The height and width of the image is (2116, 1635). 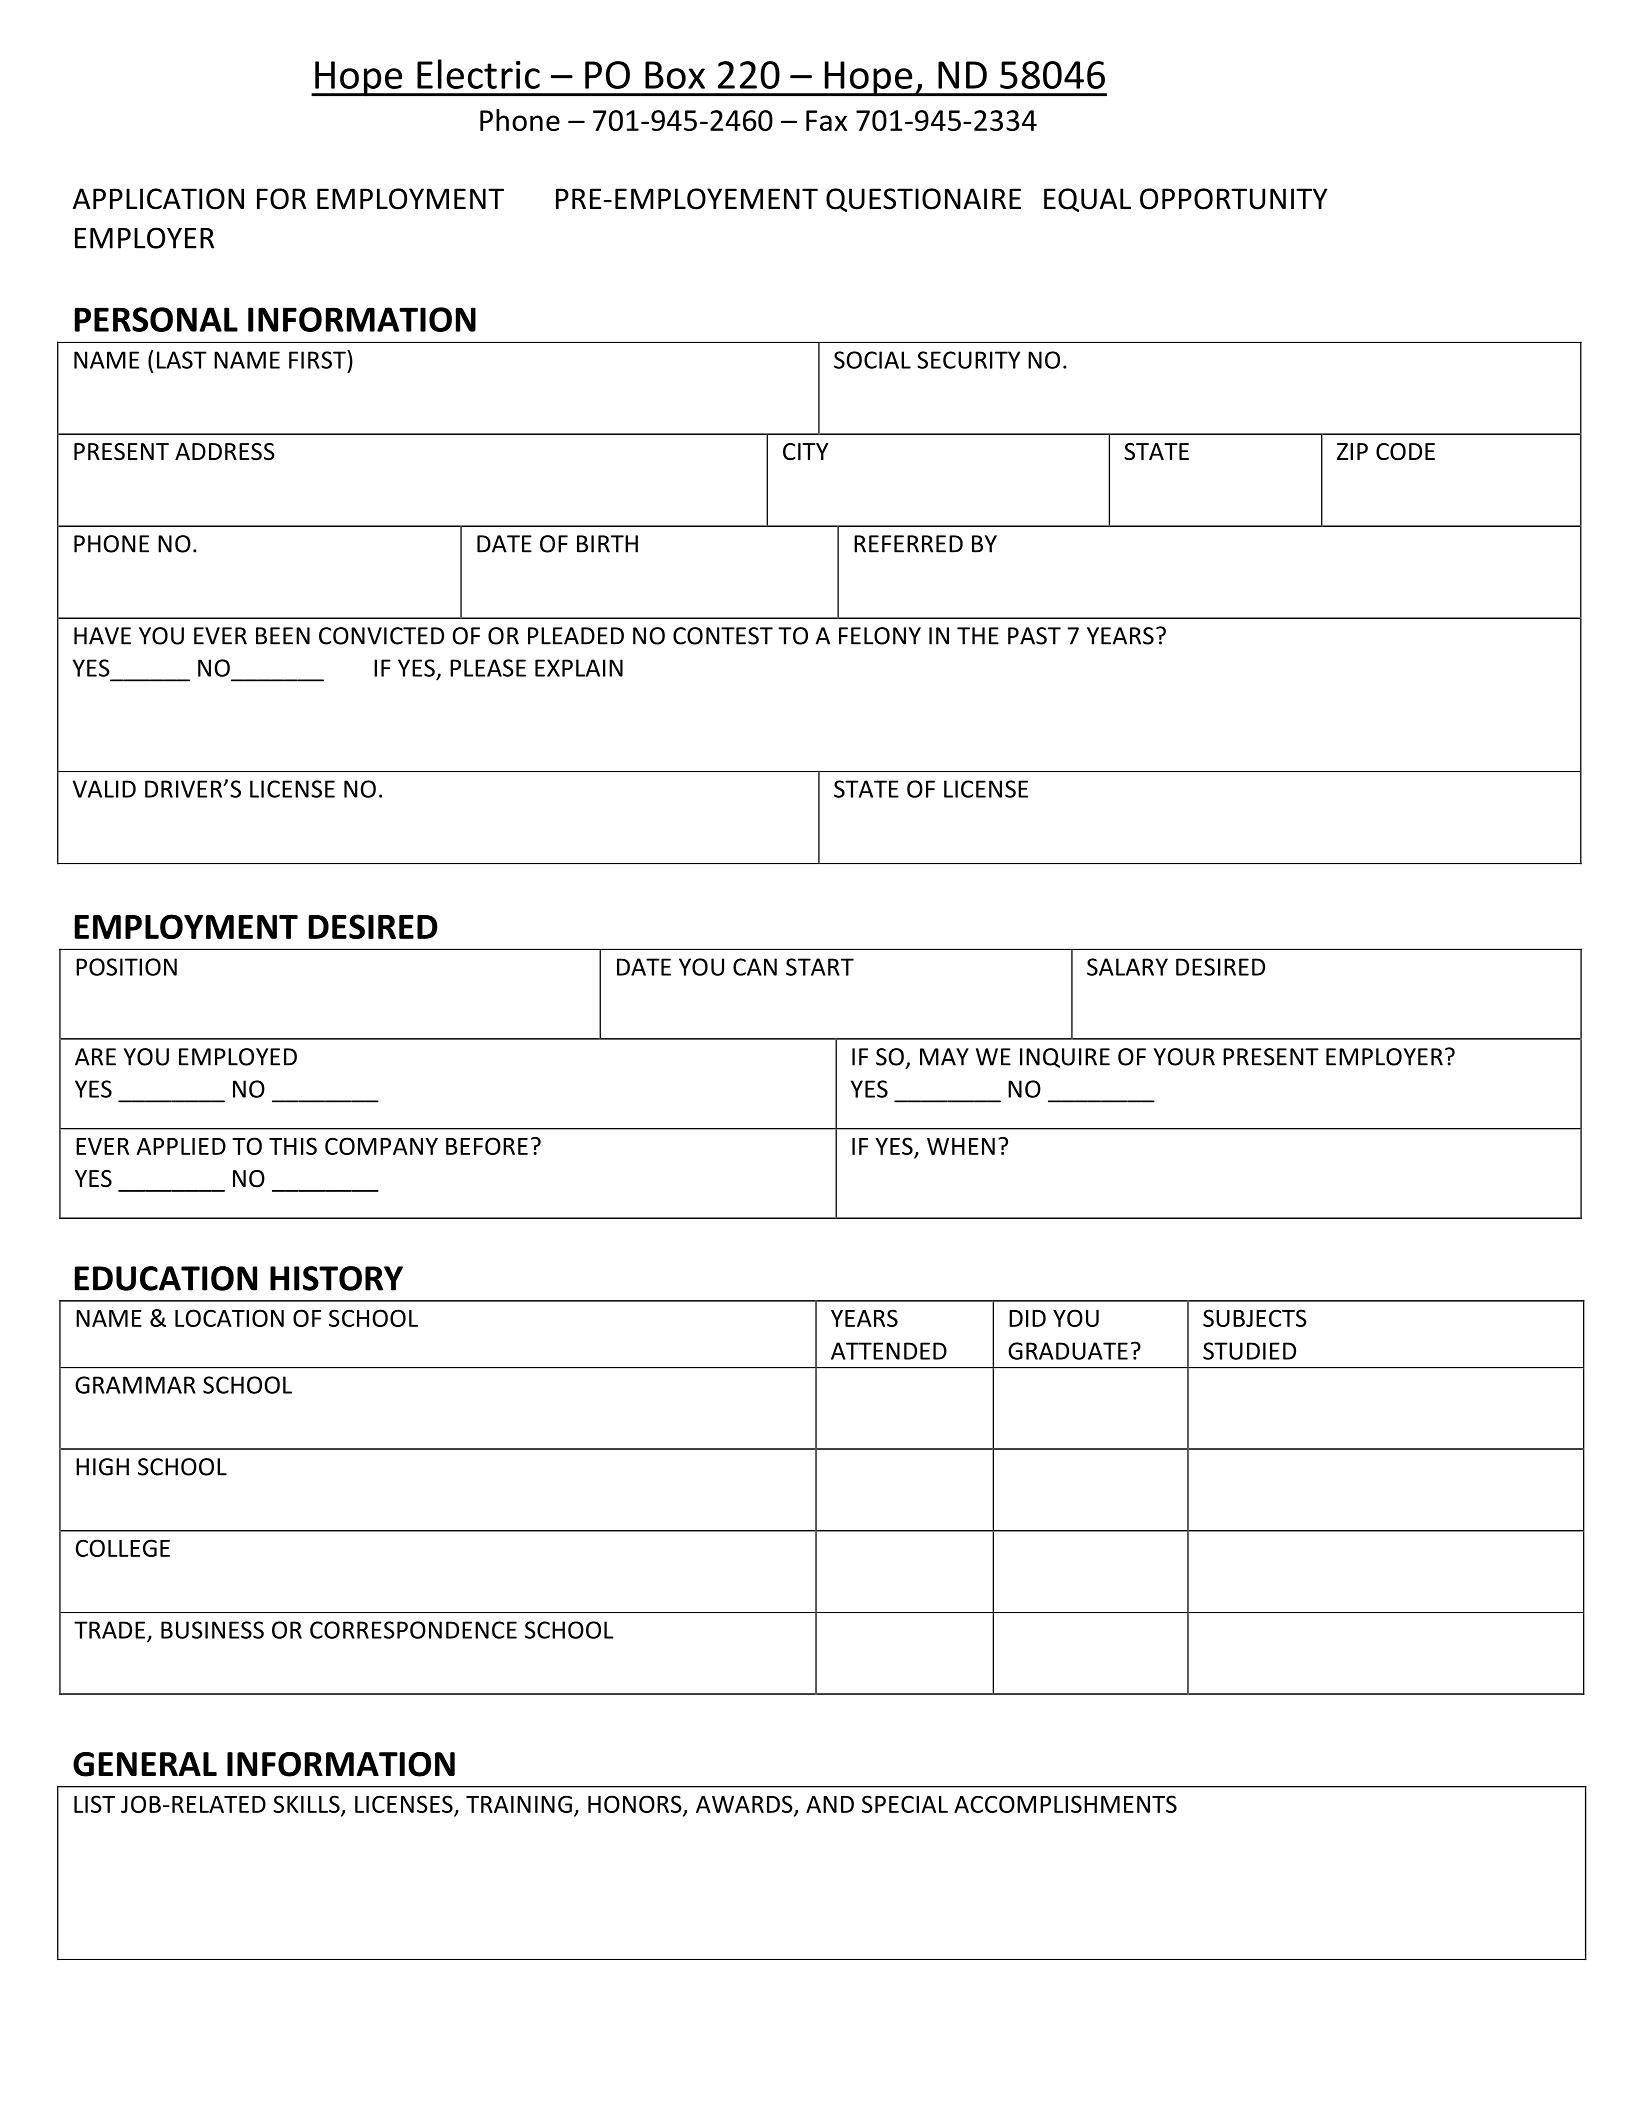 What do you see at coordinates (826, 120) in the image?
I see `Fax` at bounding box center [826, 120].
